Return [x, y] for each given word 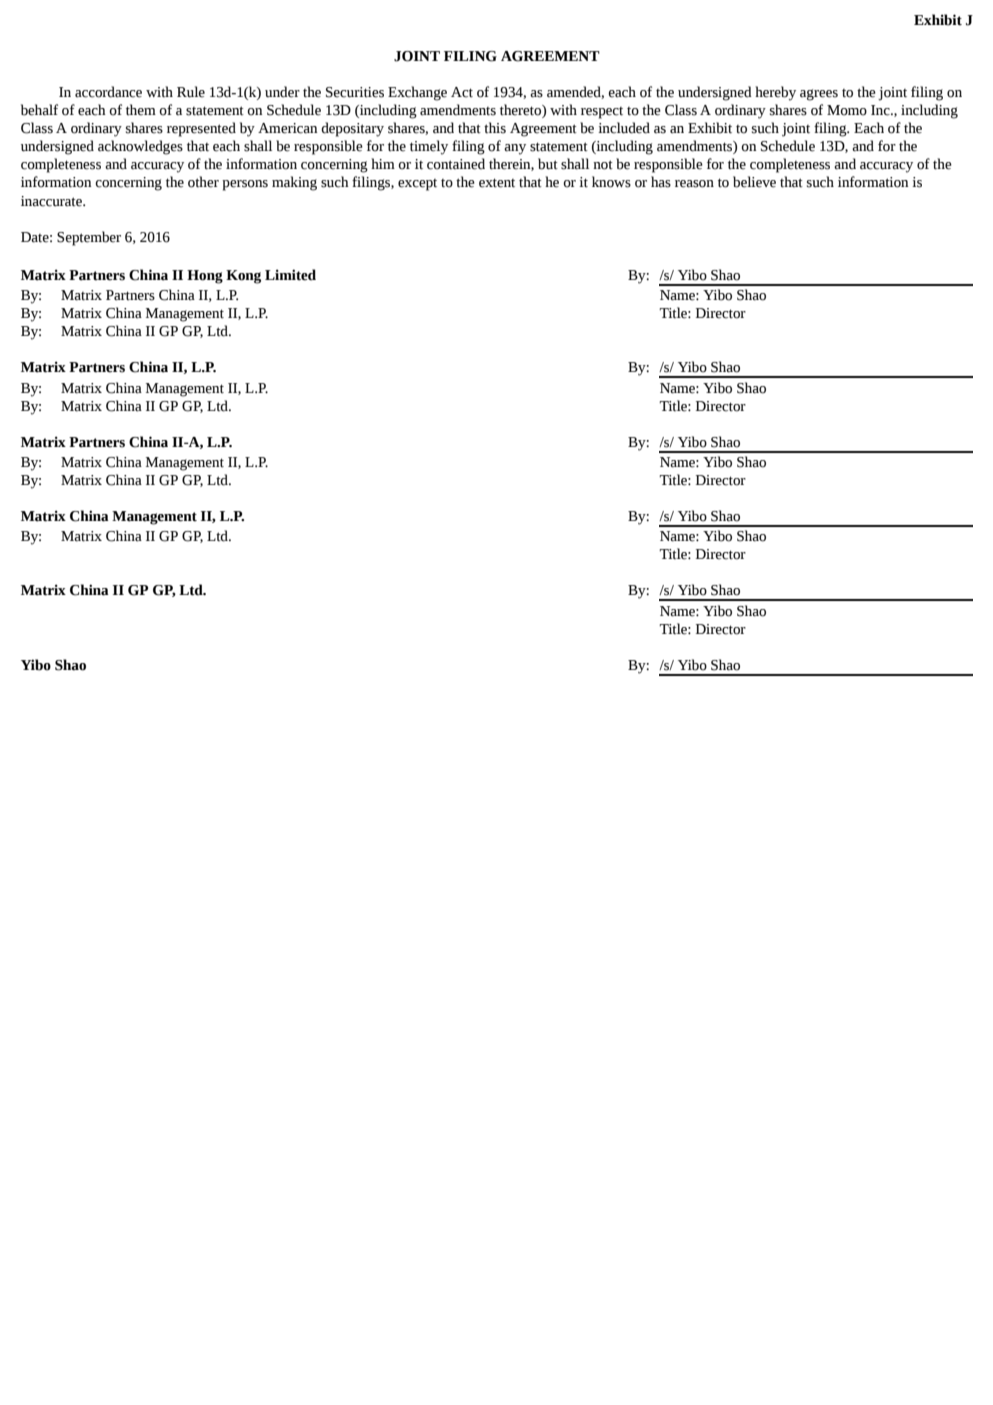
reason [694, 184]
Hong [205, 277]
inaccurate [52, 201]
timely [429, 147]
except [417, 185]
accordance [108, 92]
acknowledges [140, 147]
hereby [775, 93]
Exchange [417, 93]
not [603, 165]
